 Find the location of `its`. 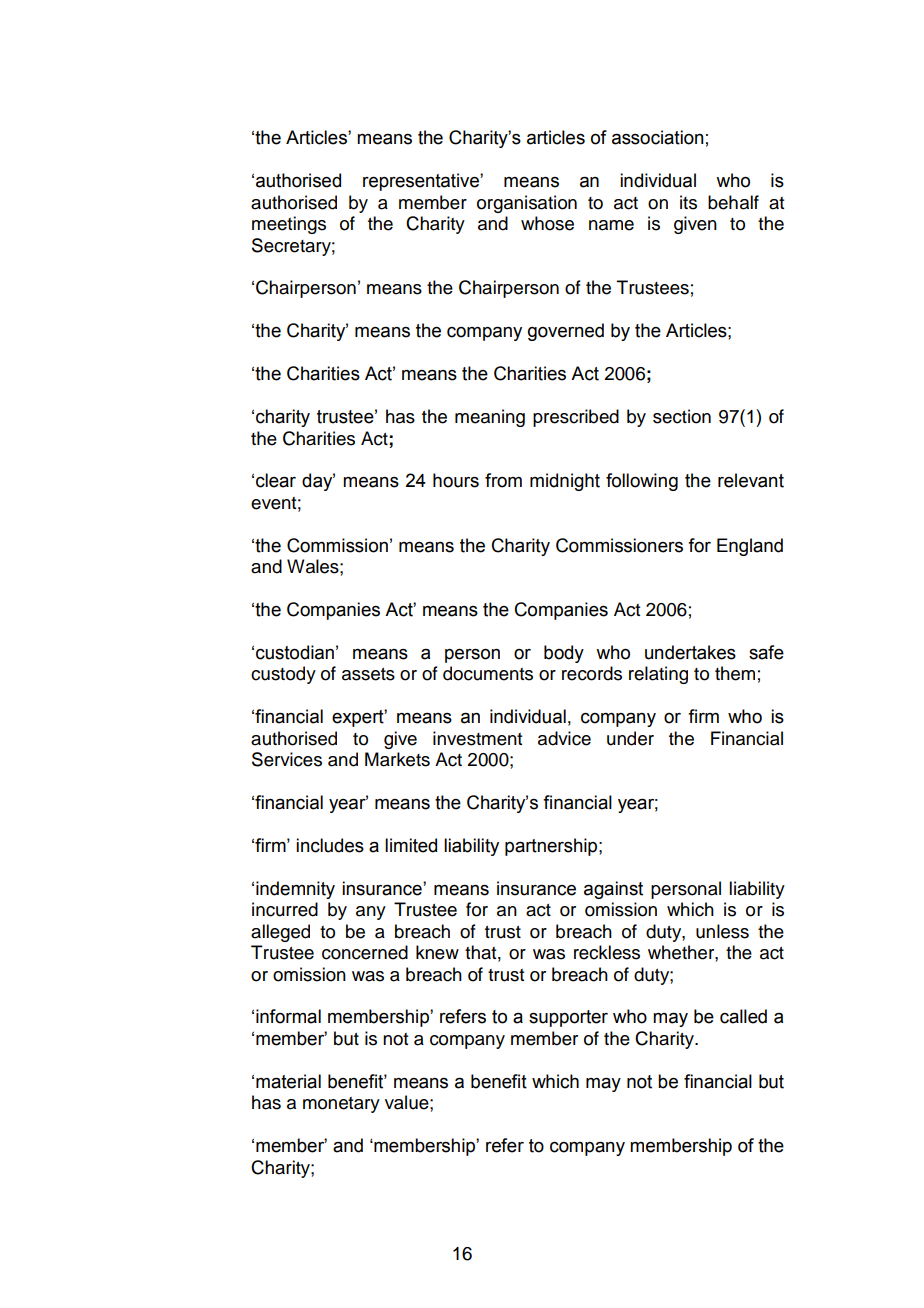

its is located at coordinates (688, 202).
